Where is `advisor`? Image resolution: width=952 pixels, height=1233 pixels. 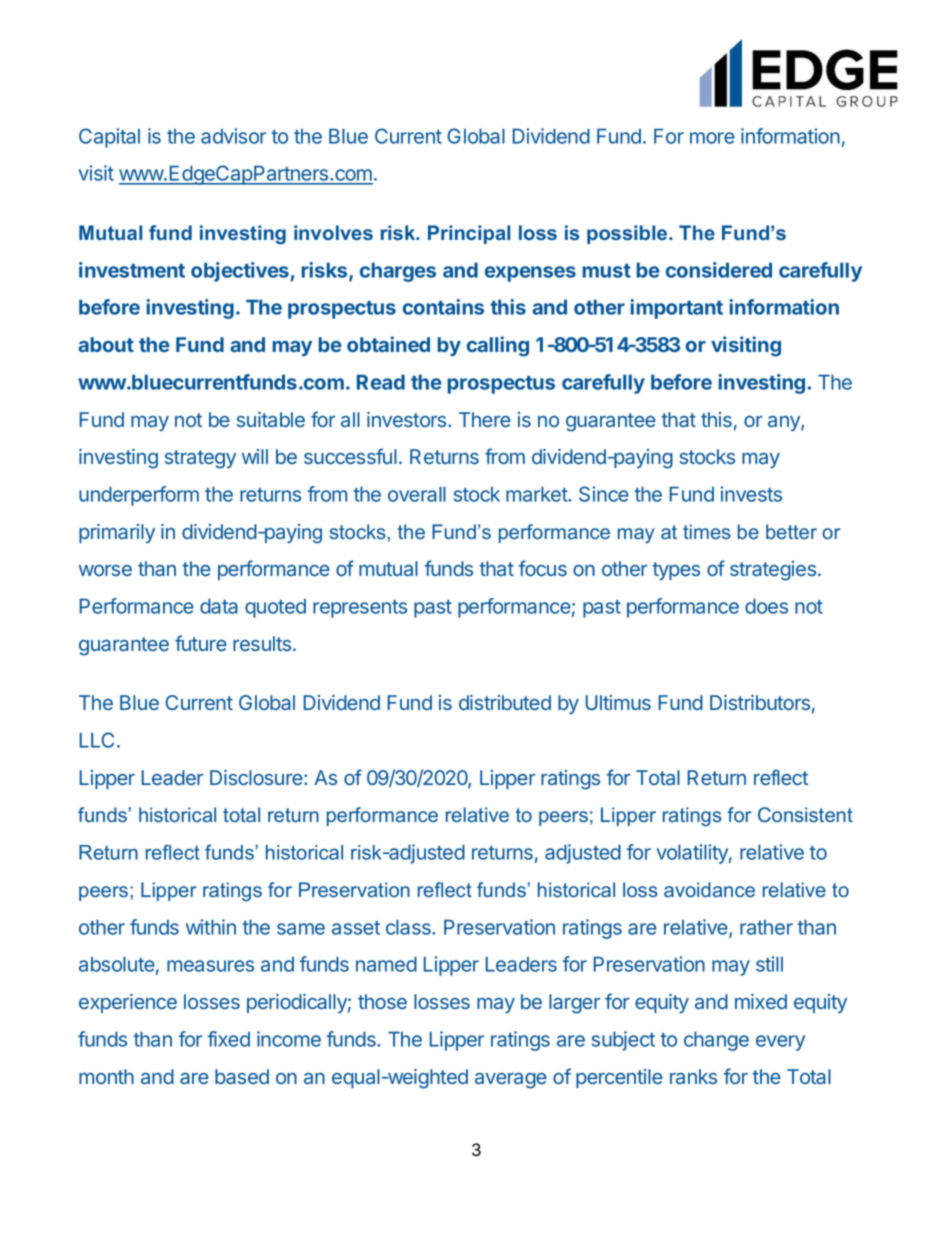 advisor is located at coordinates (233, 136).
